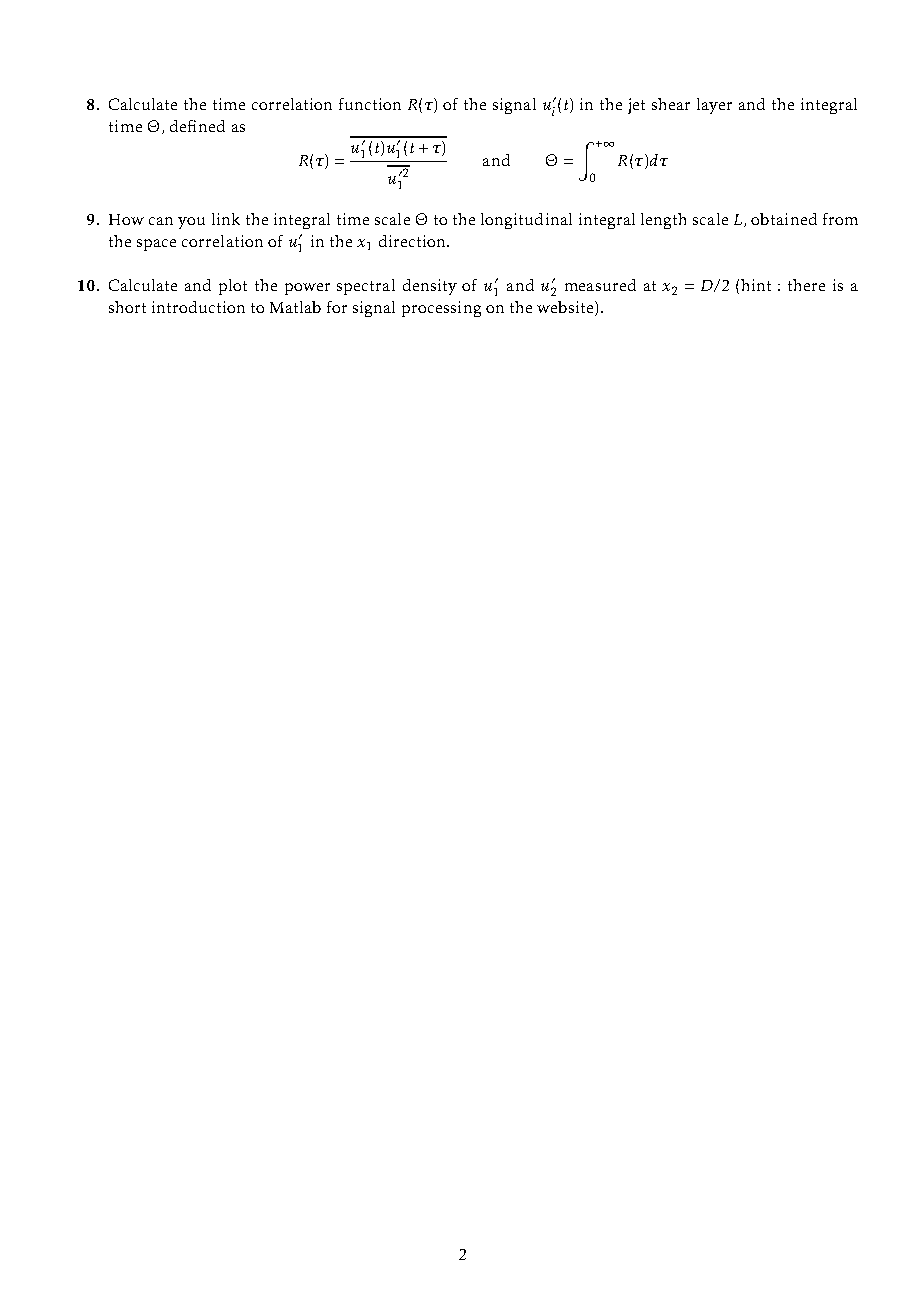 This image has height=1308, width=924. What do you see at coordinates (226, 219) in the image?
I see `link` at bounding box center [226, 219].
